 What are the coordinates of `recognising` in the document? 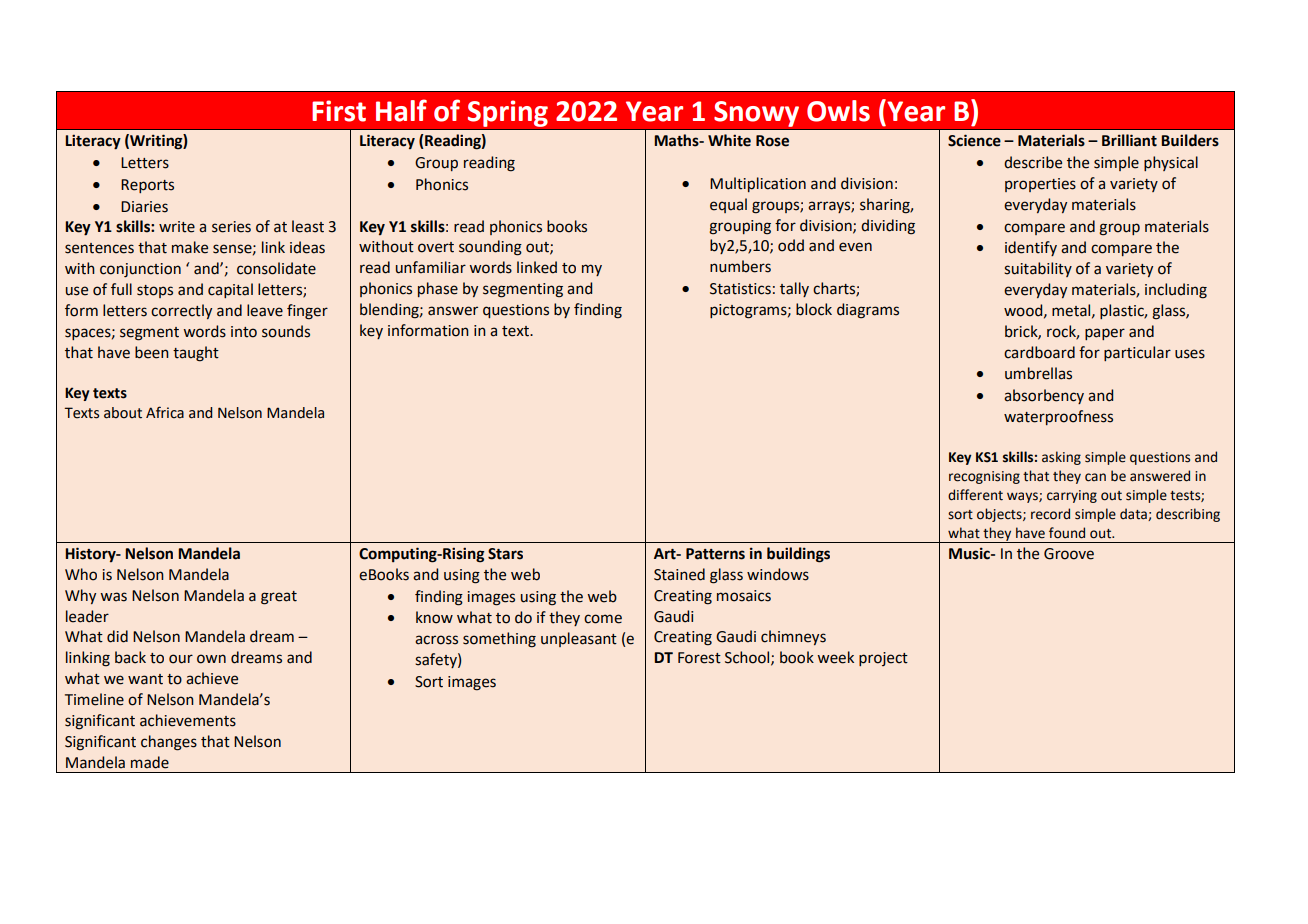 It's located at (984, 477).
